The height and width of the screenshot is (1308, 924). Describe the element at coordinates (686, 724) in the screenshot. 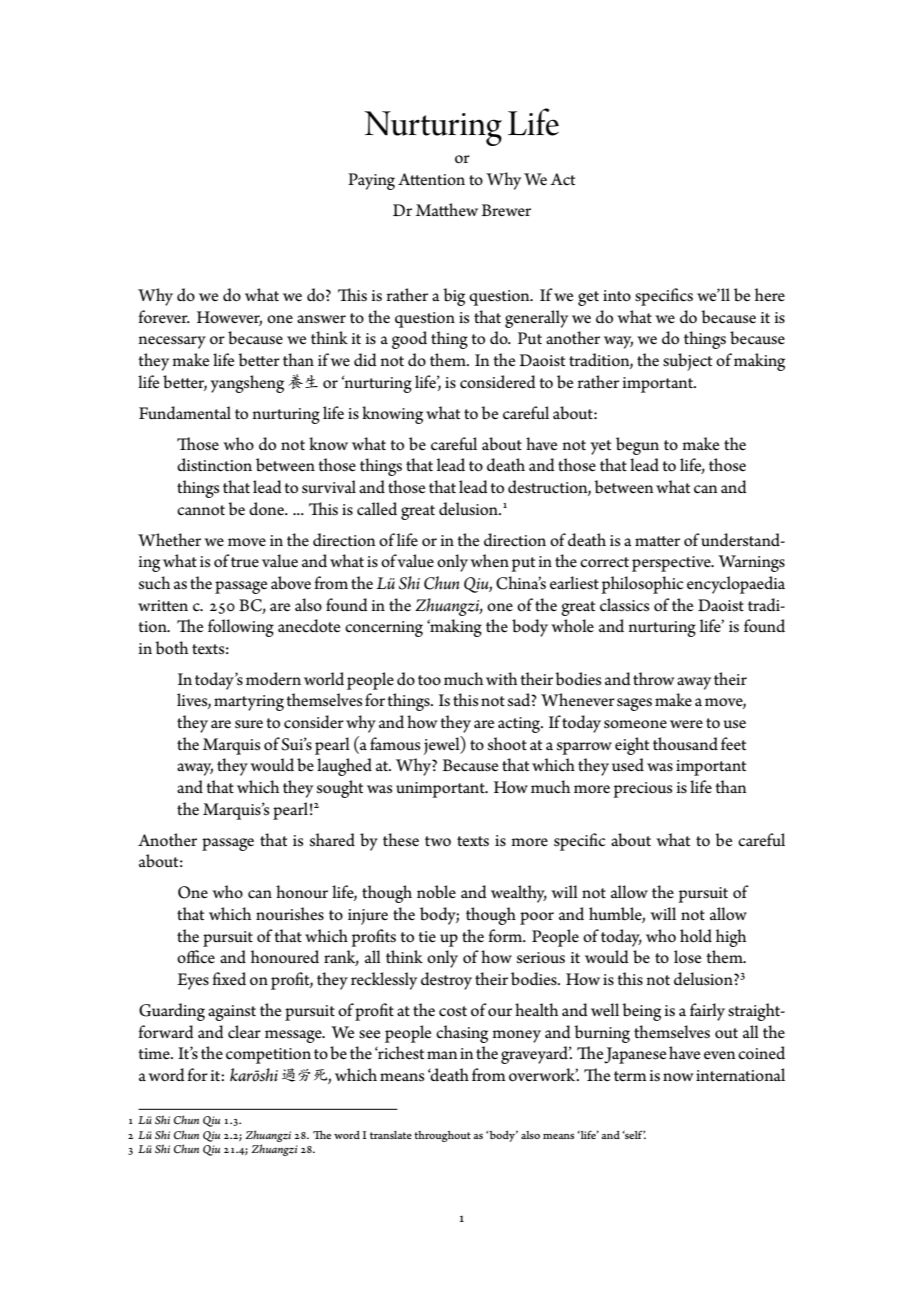

I see `were` at that location.
